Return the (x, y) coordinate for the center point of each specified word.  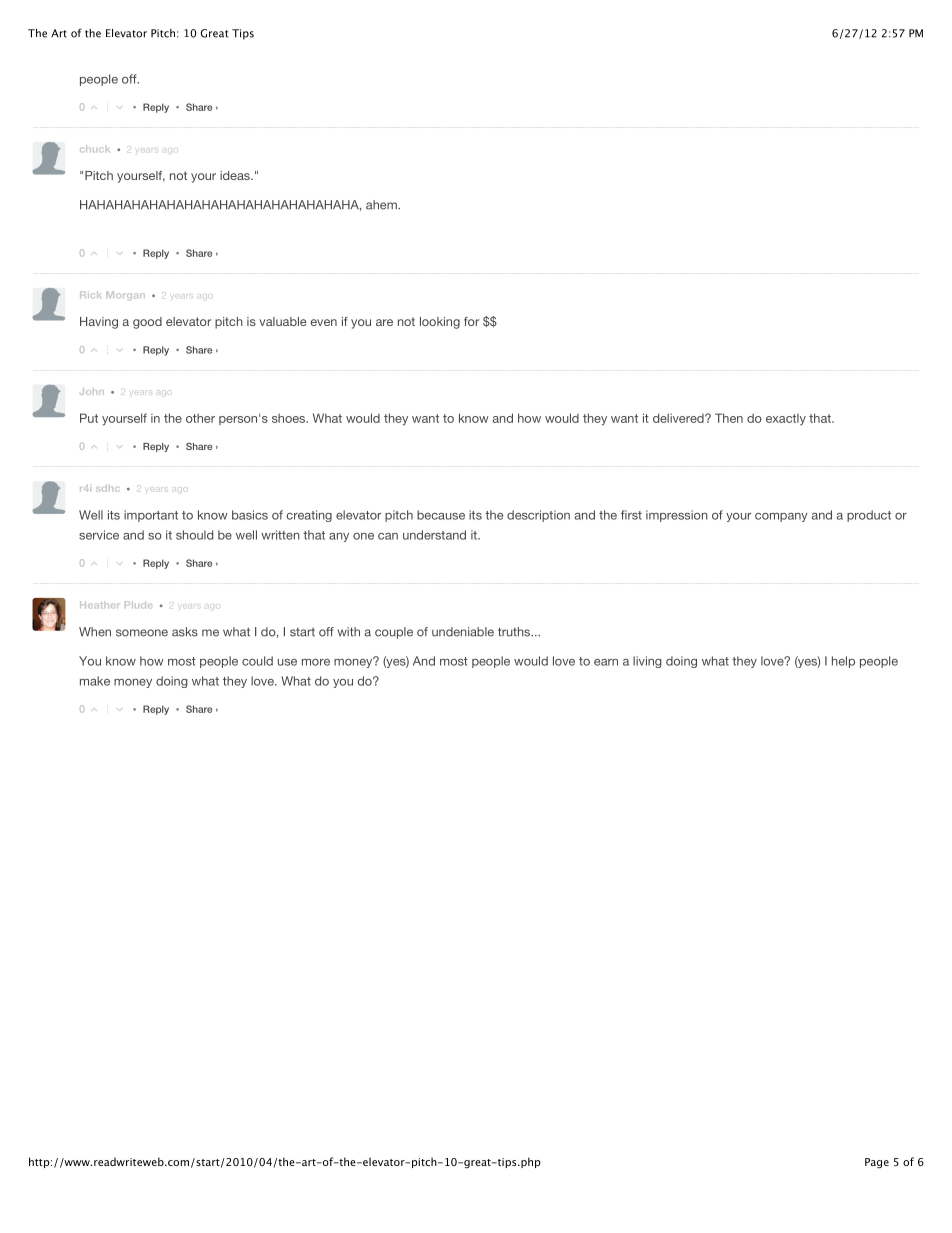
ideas (236, 175)
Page (877, 1163)
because (441, 515)
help (843, 662)
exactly (786, 420)
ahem (382, 205)
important (151, 516)
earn (606, 662)
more (316, 662)
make (95, 681)
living (647, 662)
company (781, 517)
